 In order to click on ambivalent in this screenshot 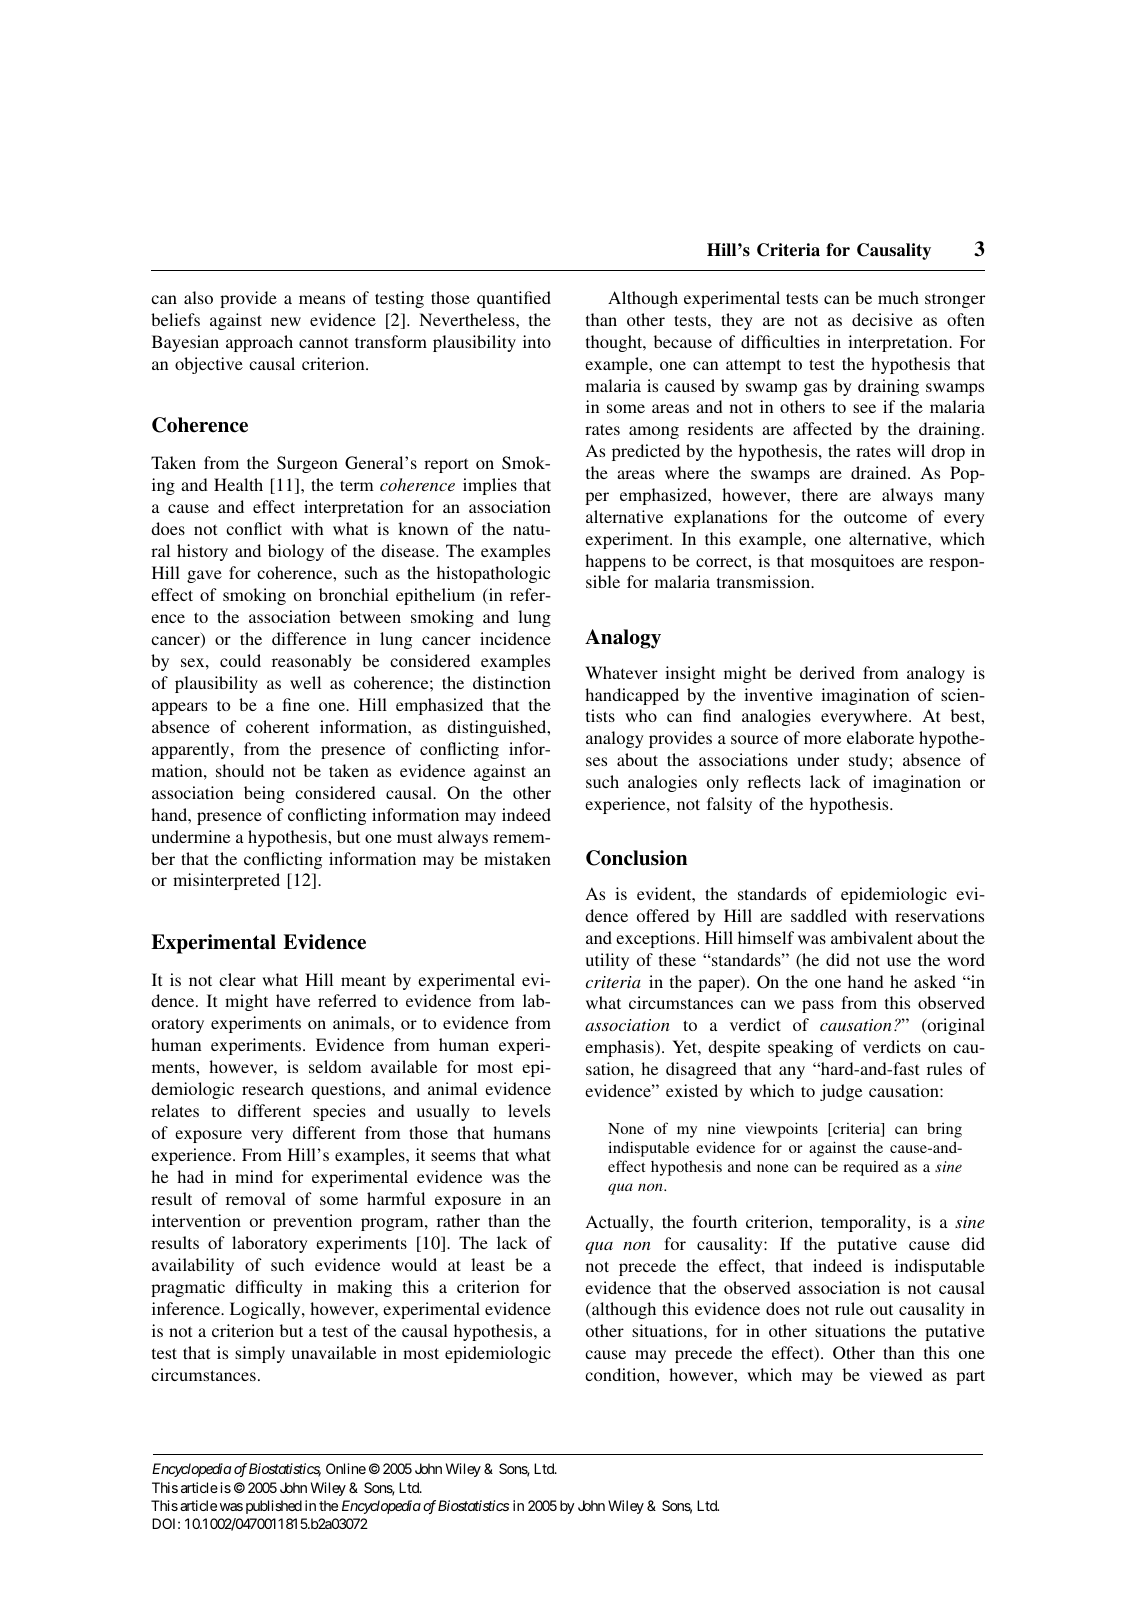, I will do `click(872, 937)`.
